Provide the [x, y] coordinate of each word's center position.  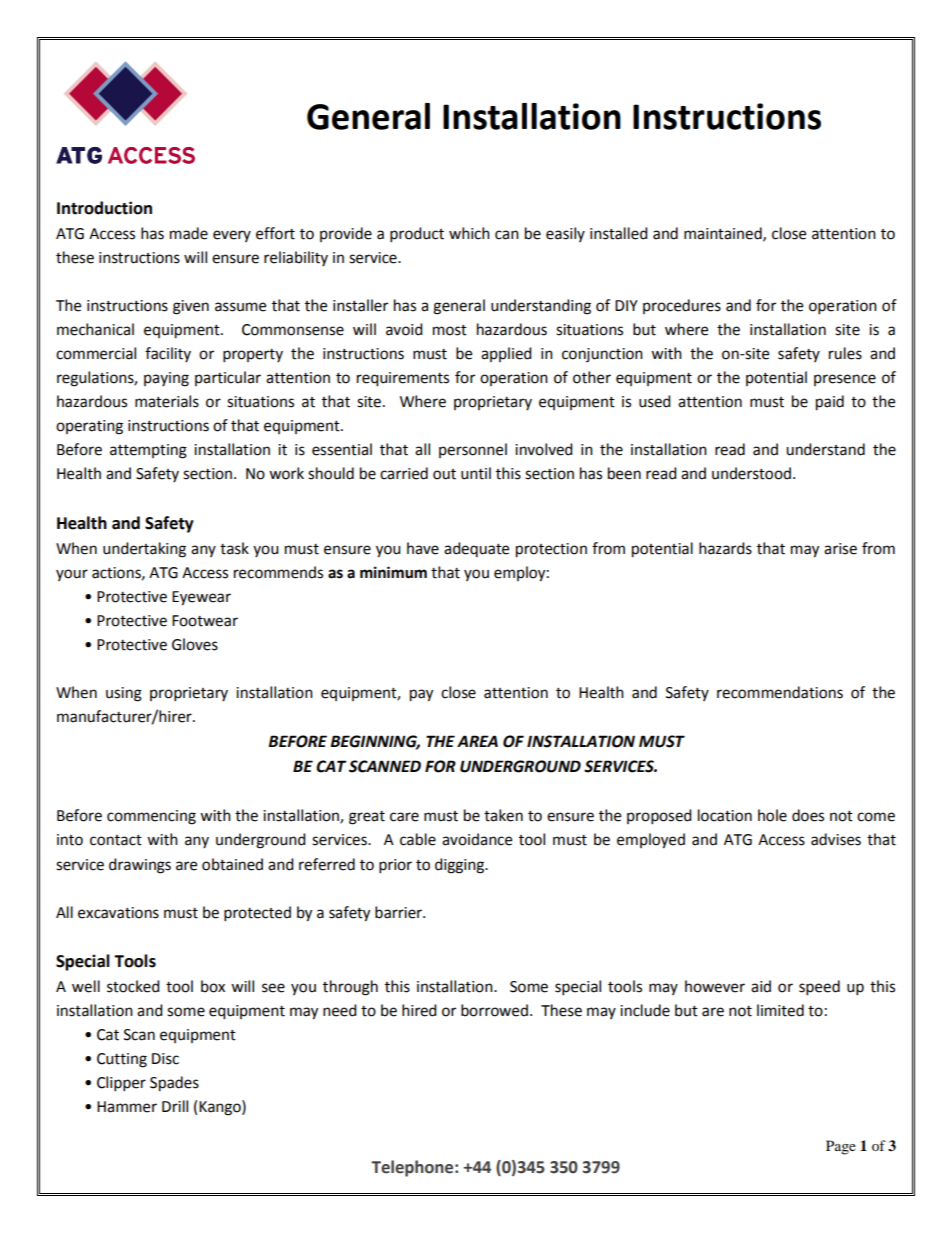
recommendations [780, 692]
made [189, 233]
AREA [477, 741]
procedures [682, 306]
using [124, 694]
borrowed [494, 1010]
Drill [175, 1106]
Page [841, 1147]
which [469, 233]
